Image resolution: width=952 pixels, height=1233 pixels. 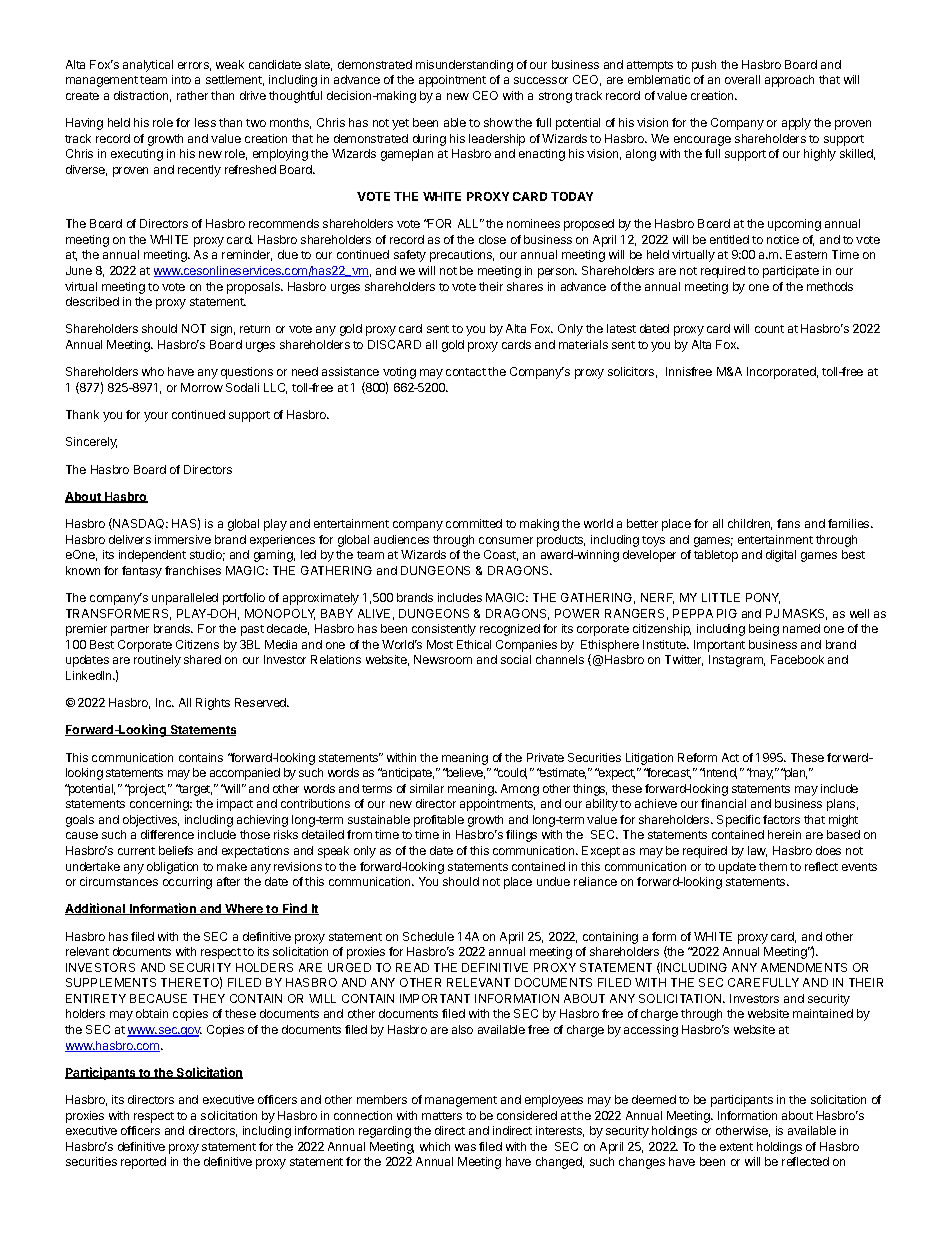 What do you see at coordinates (465, 1147) in the screenshot?
I see `was` at bounding box center [465, 1147].
